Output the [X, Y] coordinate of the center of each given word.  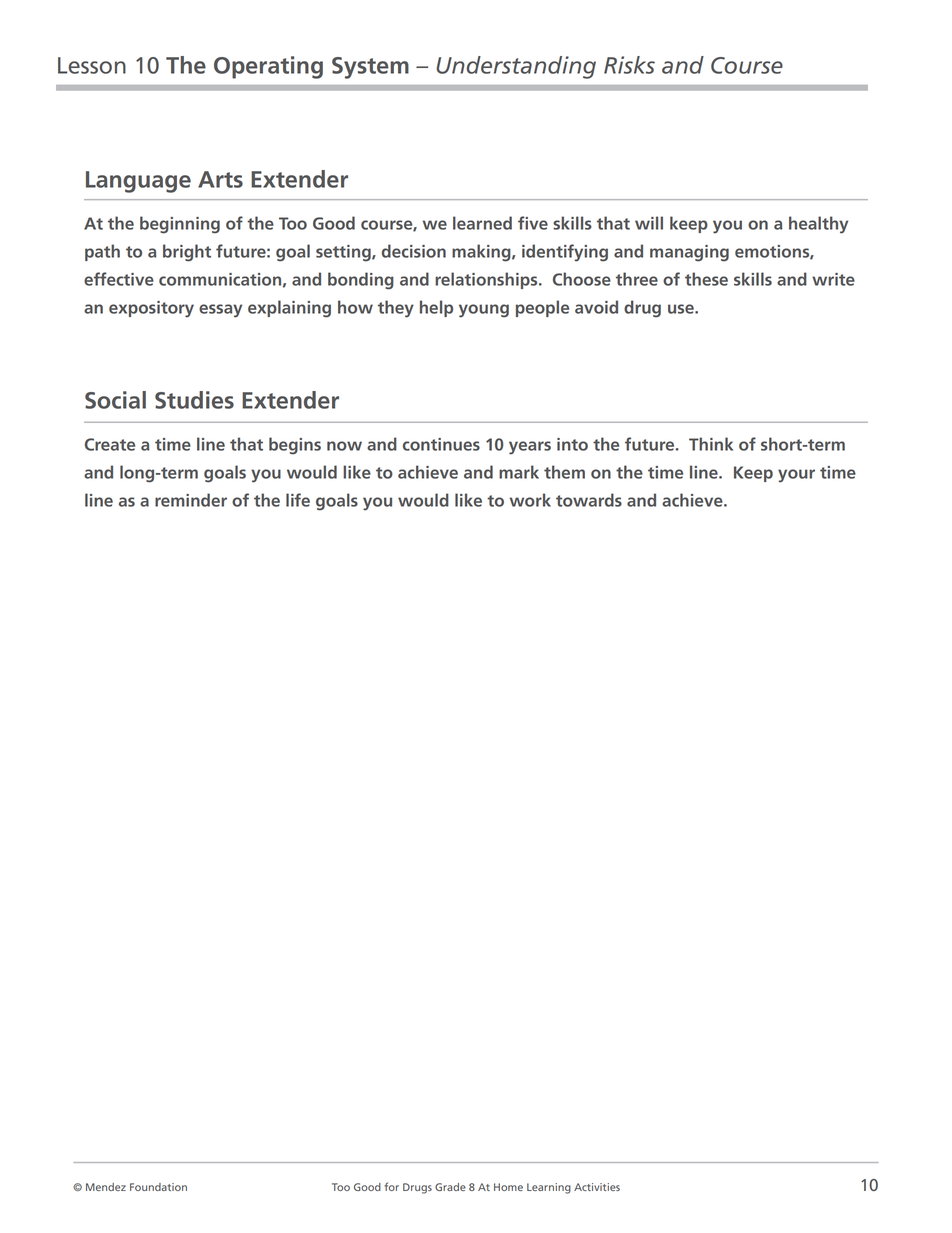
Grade [450, 1187]
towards [589, 500]
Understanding [516, 67]
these [706, 279]
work [530, 500]
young [484, 311]
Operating [268, 67]
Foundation [158, 1187]
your [796, 476]
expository [151, 309]
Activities [597, 1187]
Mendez [106, 1187]
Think [711, 444]
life [298, 500]
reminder [191, 500]
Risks [629, 65]
